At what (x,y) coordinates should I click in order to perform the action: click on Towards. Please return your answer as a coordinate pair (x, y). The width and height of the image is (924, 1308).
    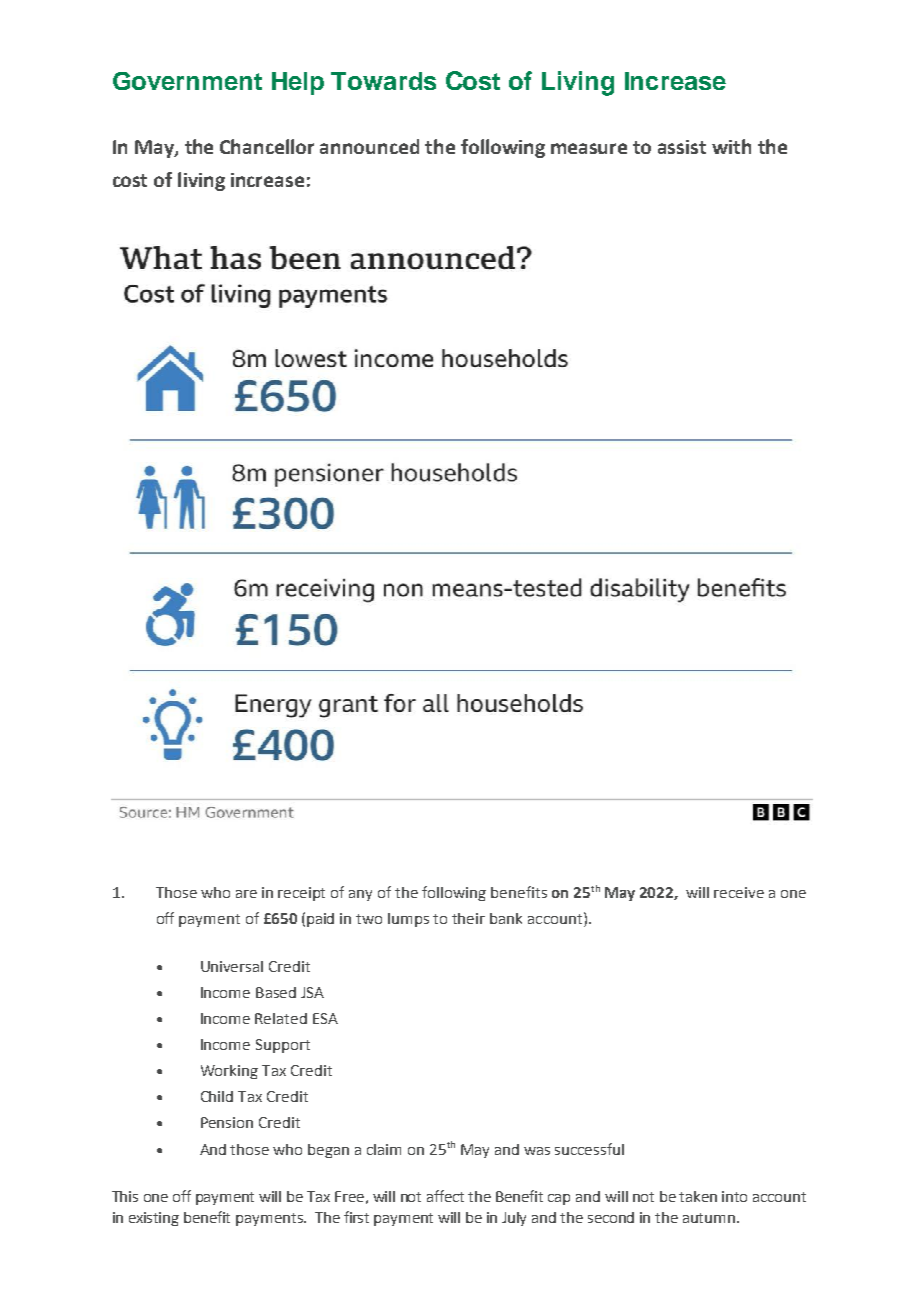
    Looking at the image, I should click on (383, 81).
